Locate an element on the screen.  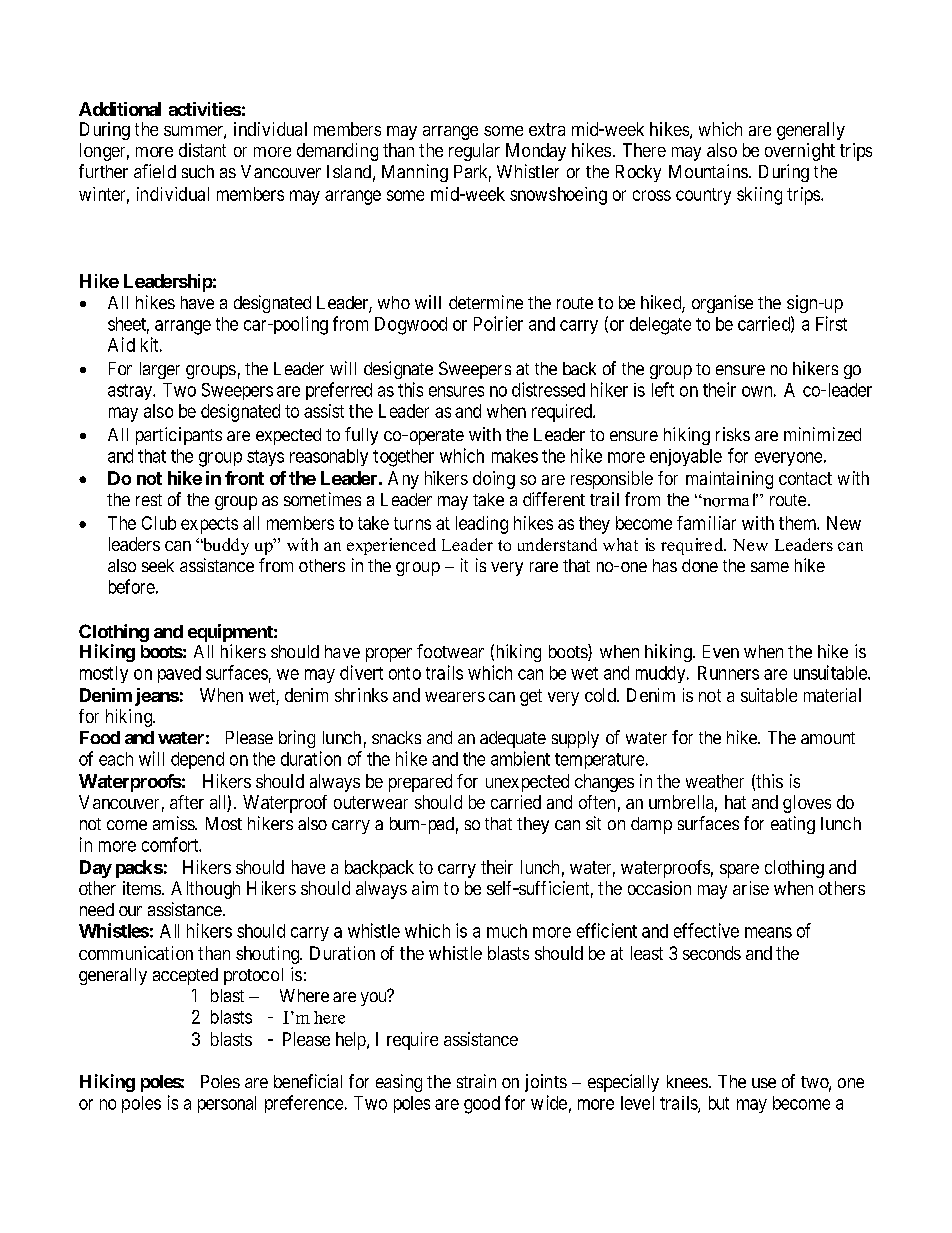
distant is located at coordinates (202, 150).
